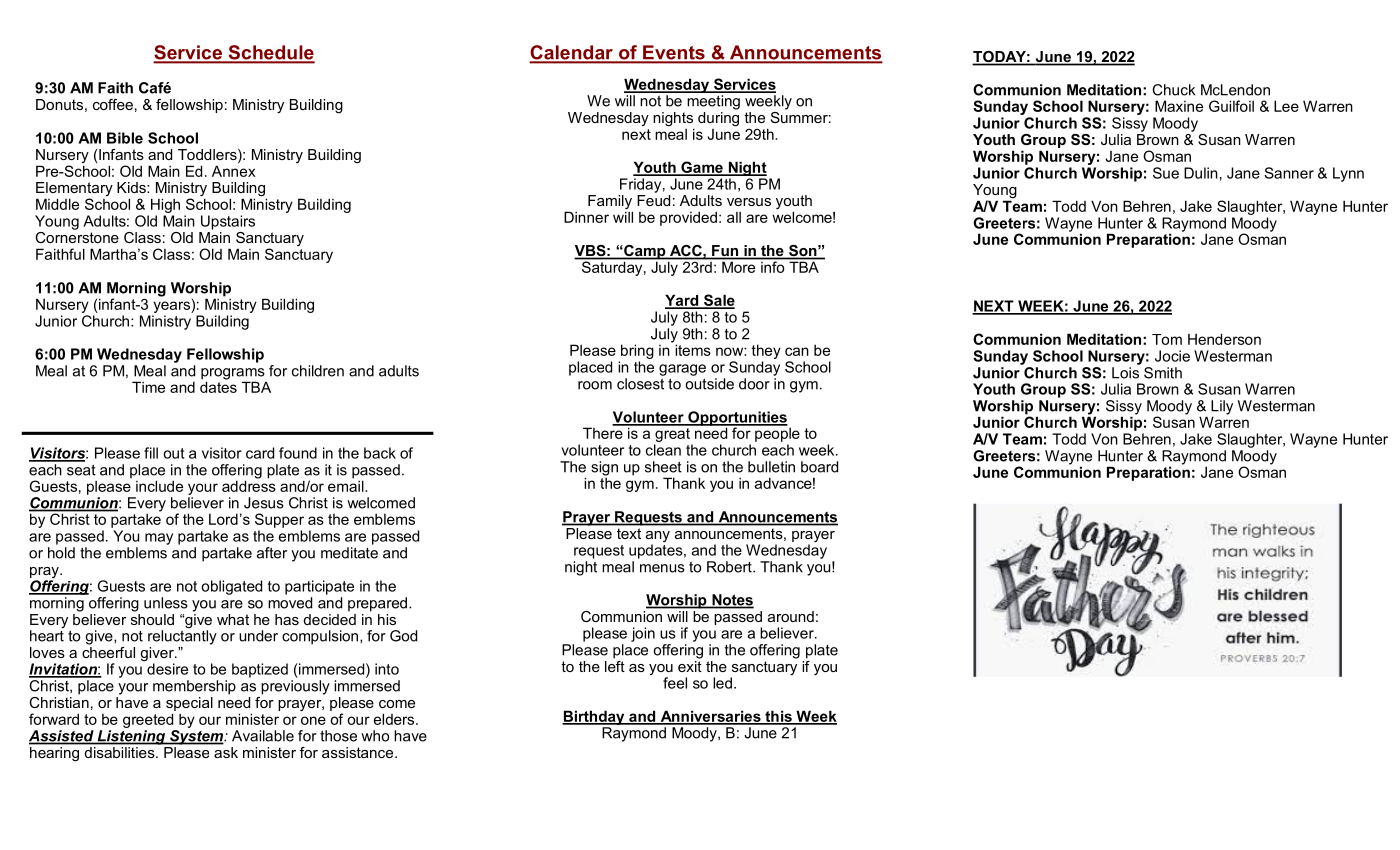  I want to click on coffee, so click(113, 104).
